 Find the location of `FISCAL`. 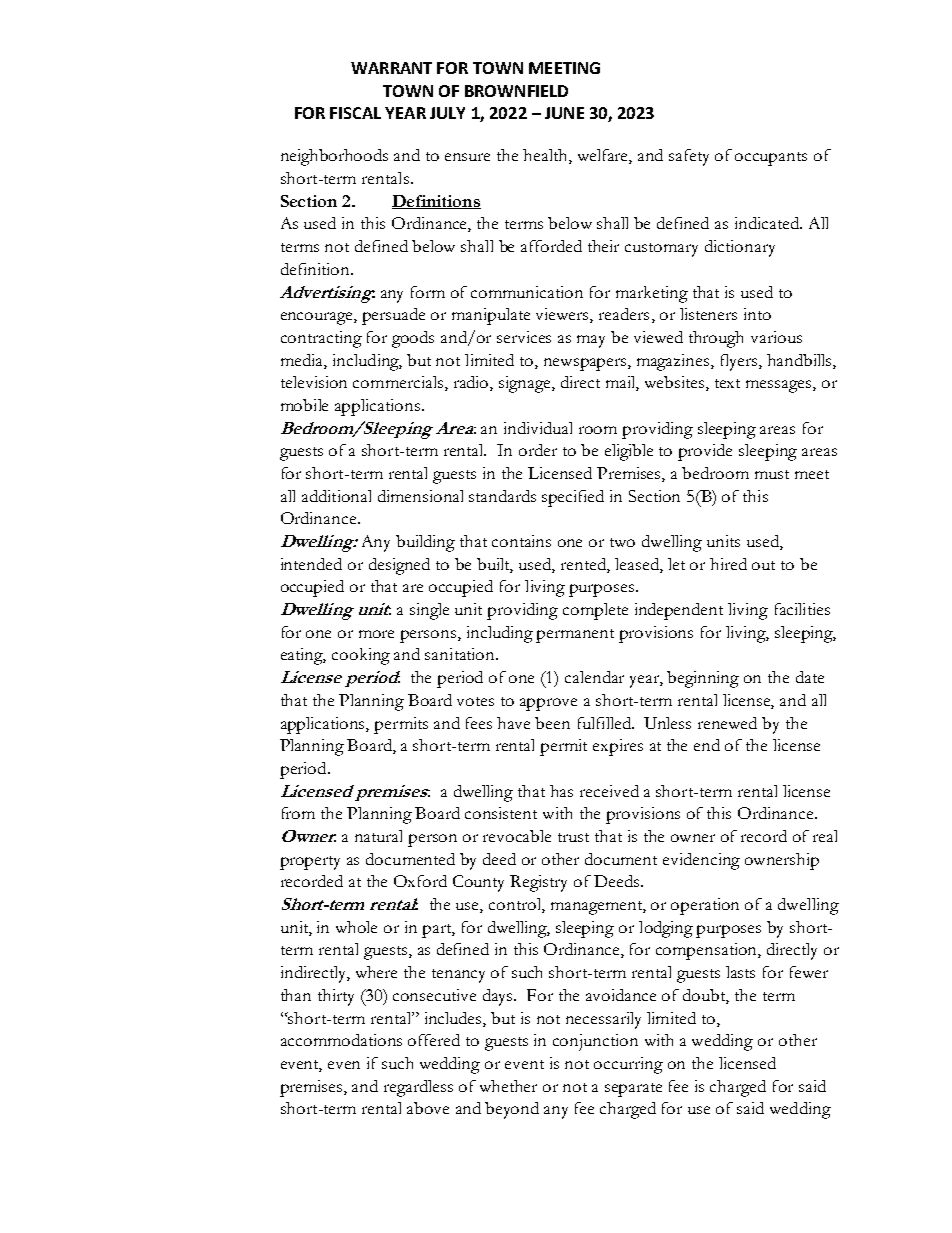

FISCAL is located at coordinates (355, 113).
